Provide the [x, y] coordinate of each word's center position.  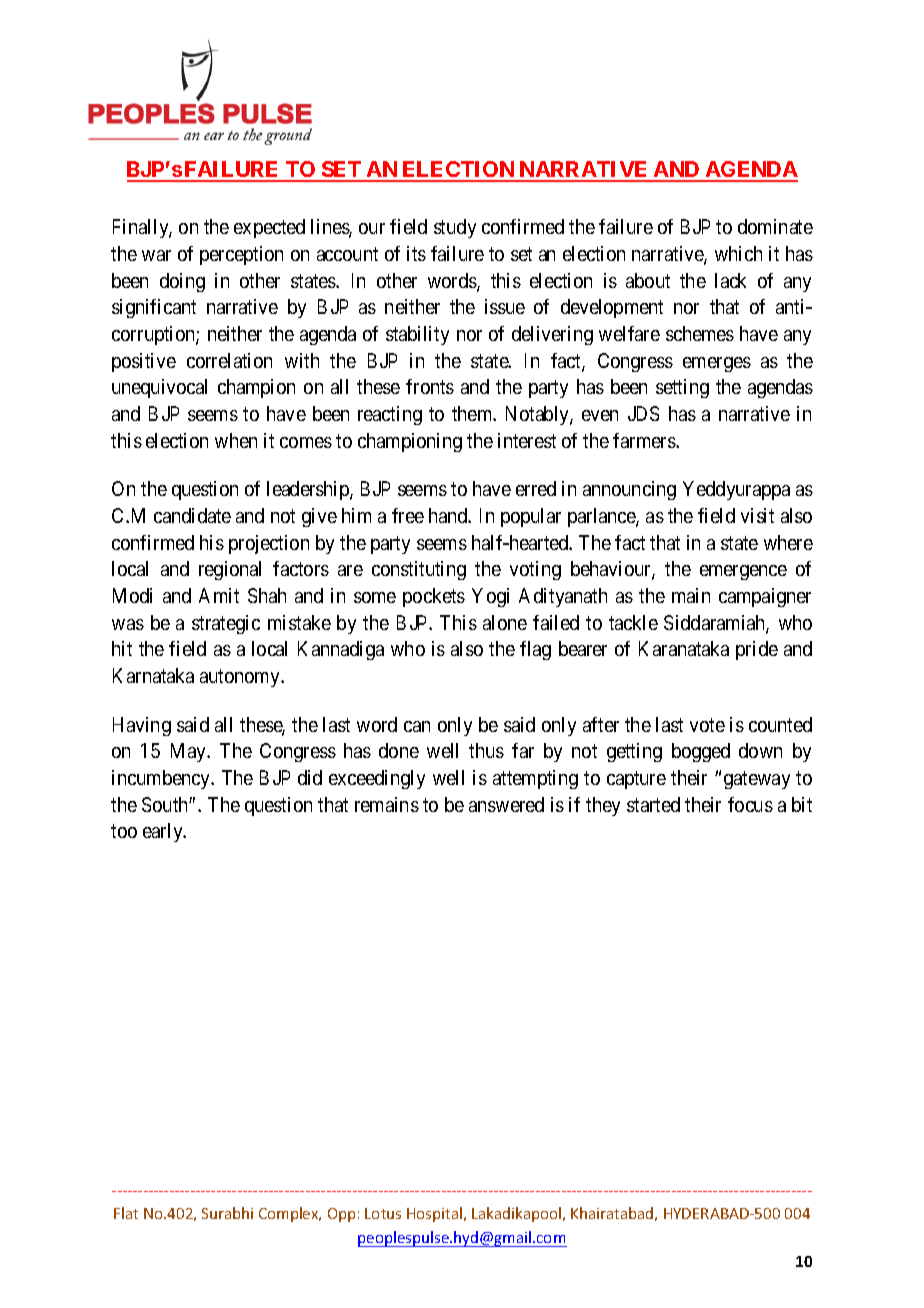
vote [707, 725]
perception [241, 255]
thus [486, 750]
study [455, 228]
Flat [126, 1213]
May [189, 752]
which [738, 253]
